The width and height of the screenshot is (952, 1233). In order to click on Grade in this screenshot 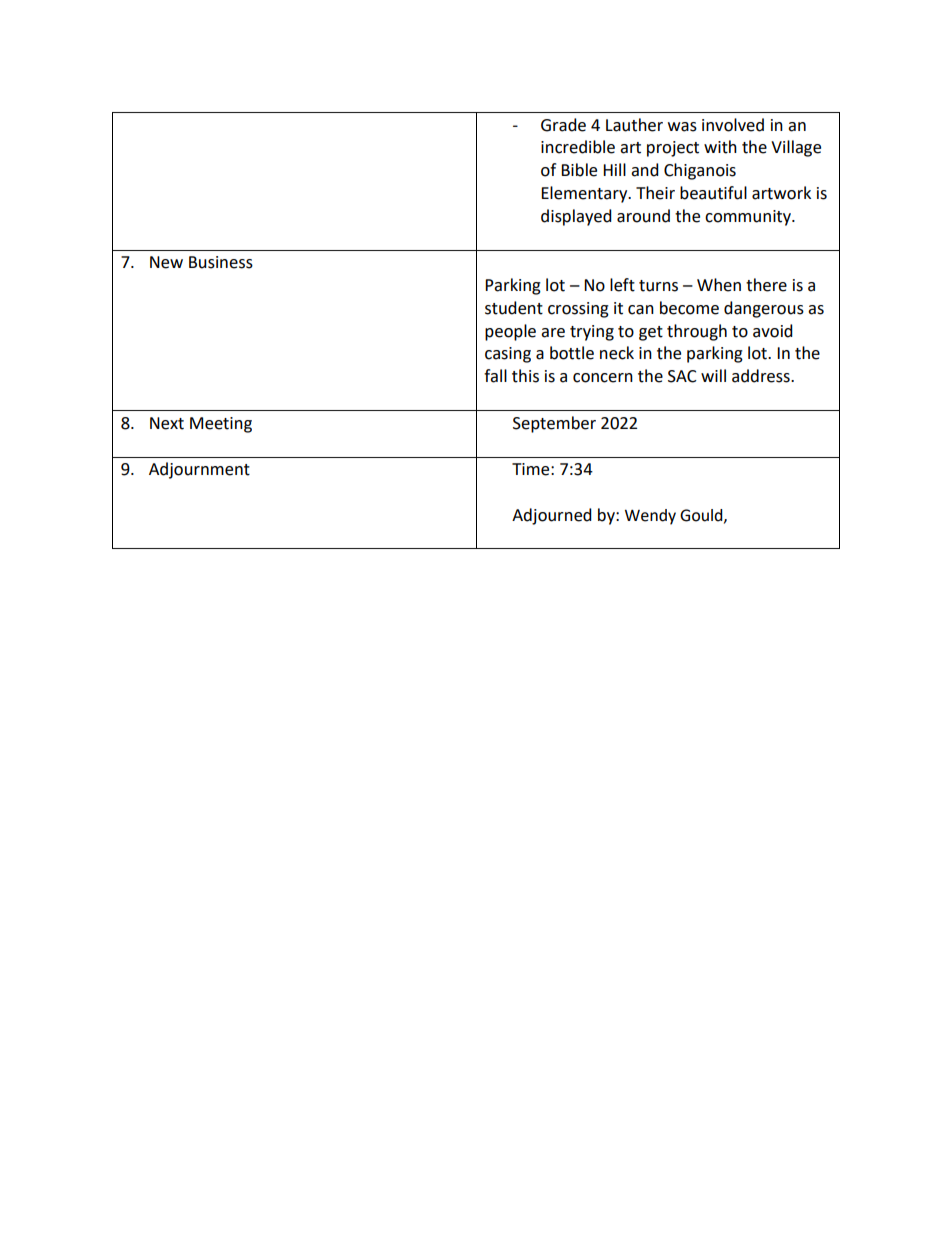, I will do `click(563, 125)`.
